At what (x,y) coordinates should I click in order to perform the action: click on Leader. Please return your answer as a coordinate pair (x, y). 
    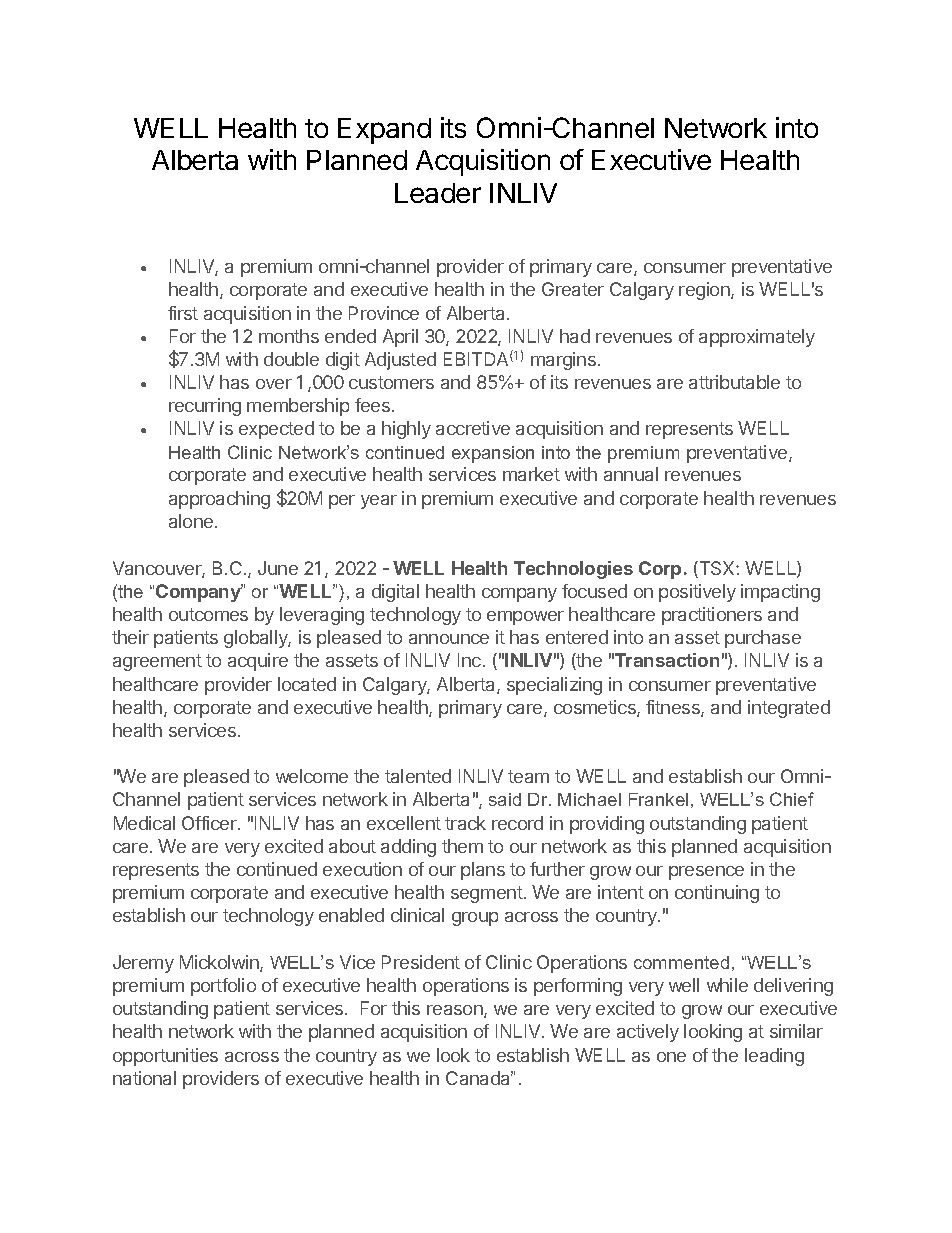
    Looking at the image, I should click on (438, 193).
